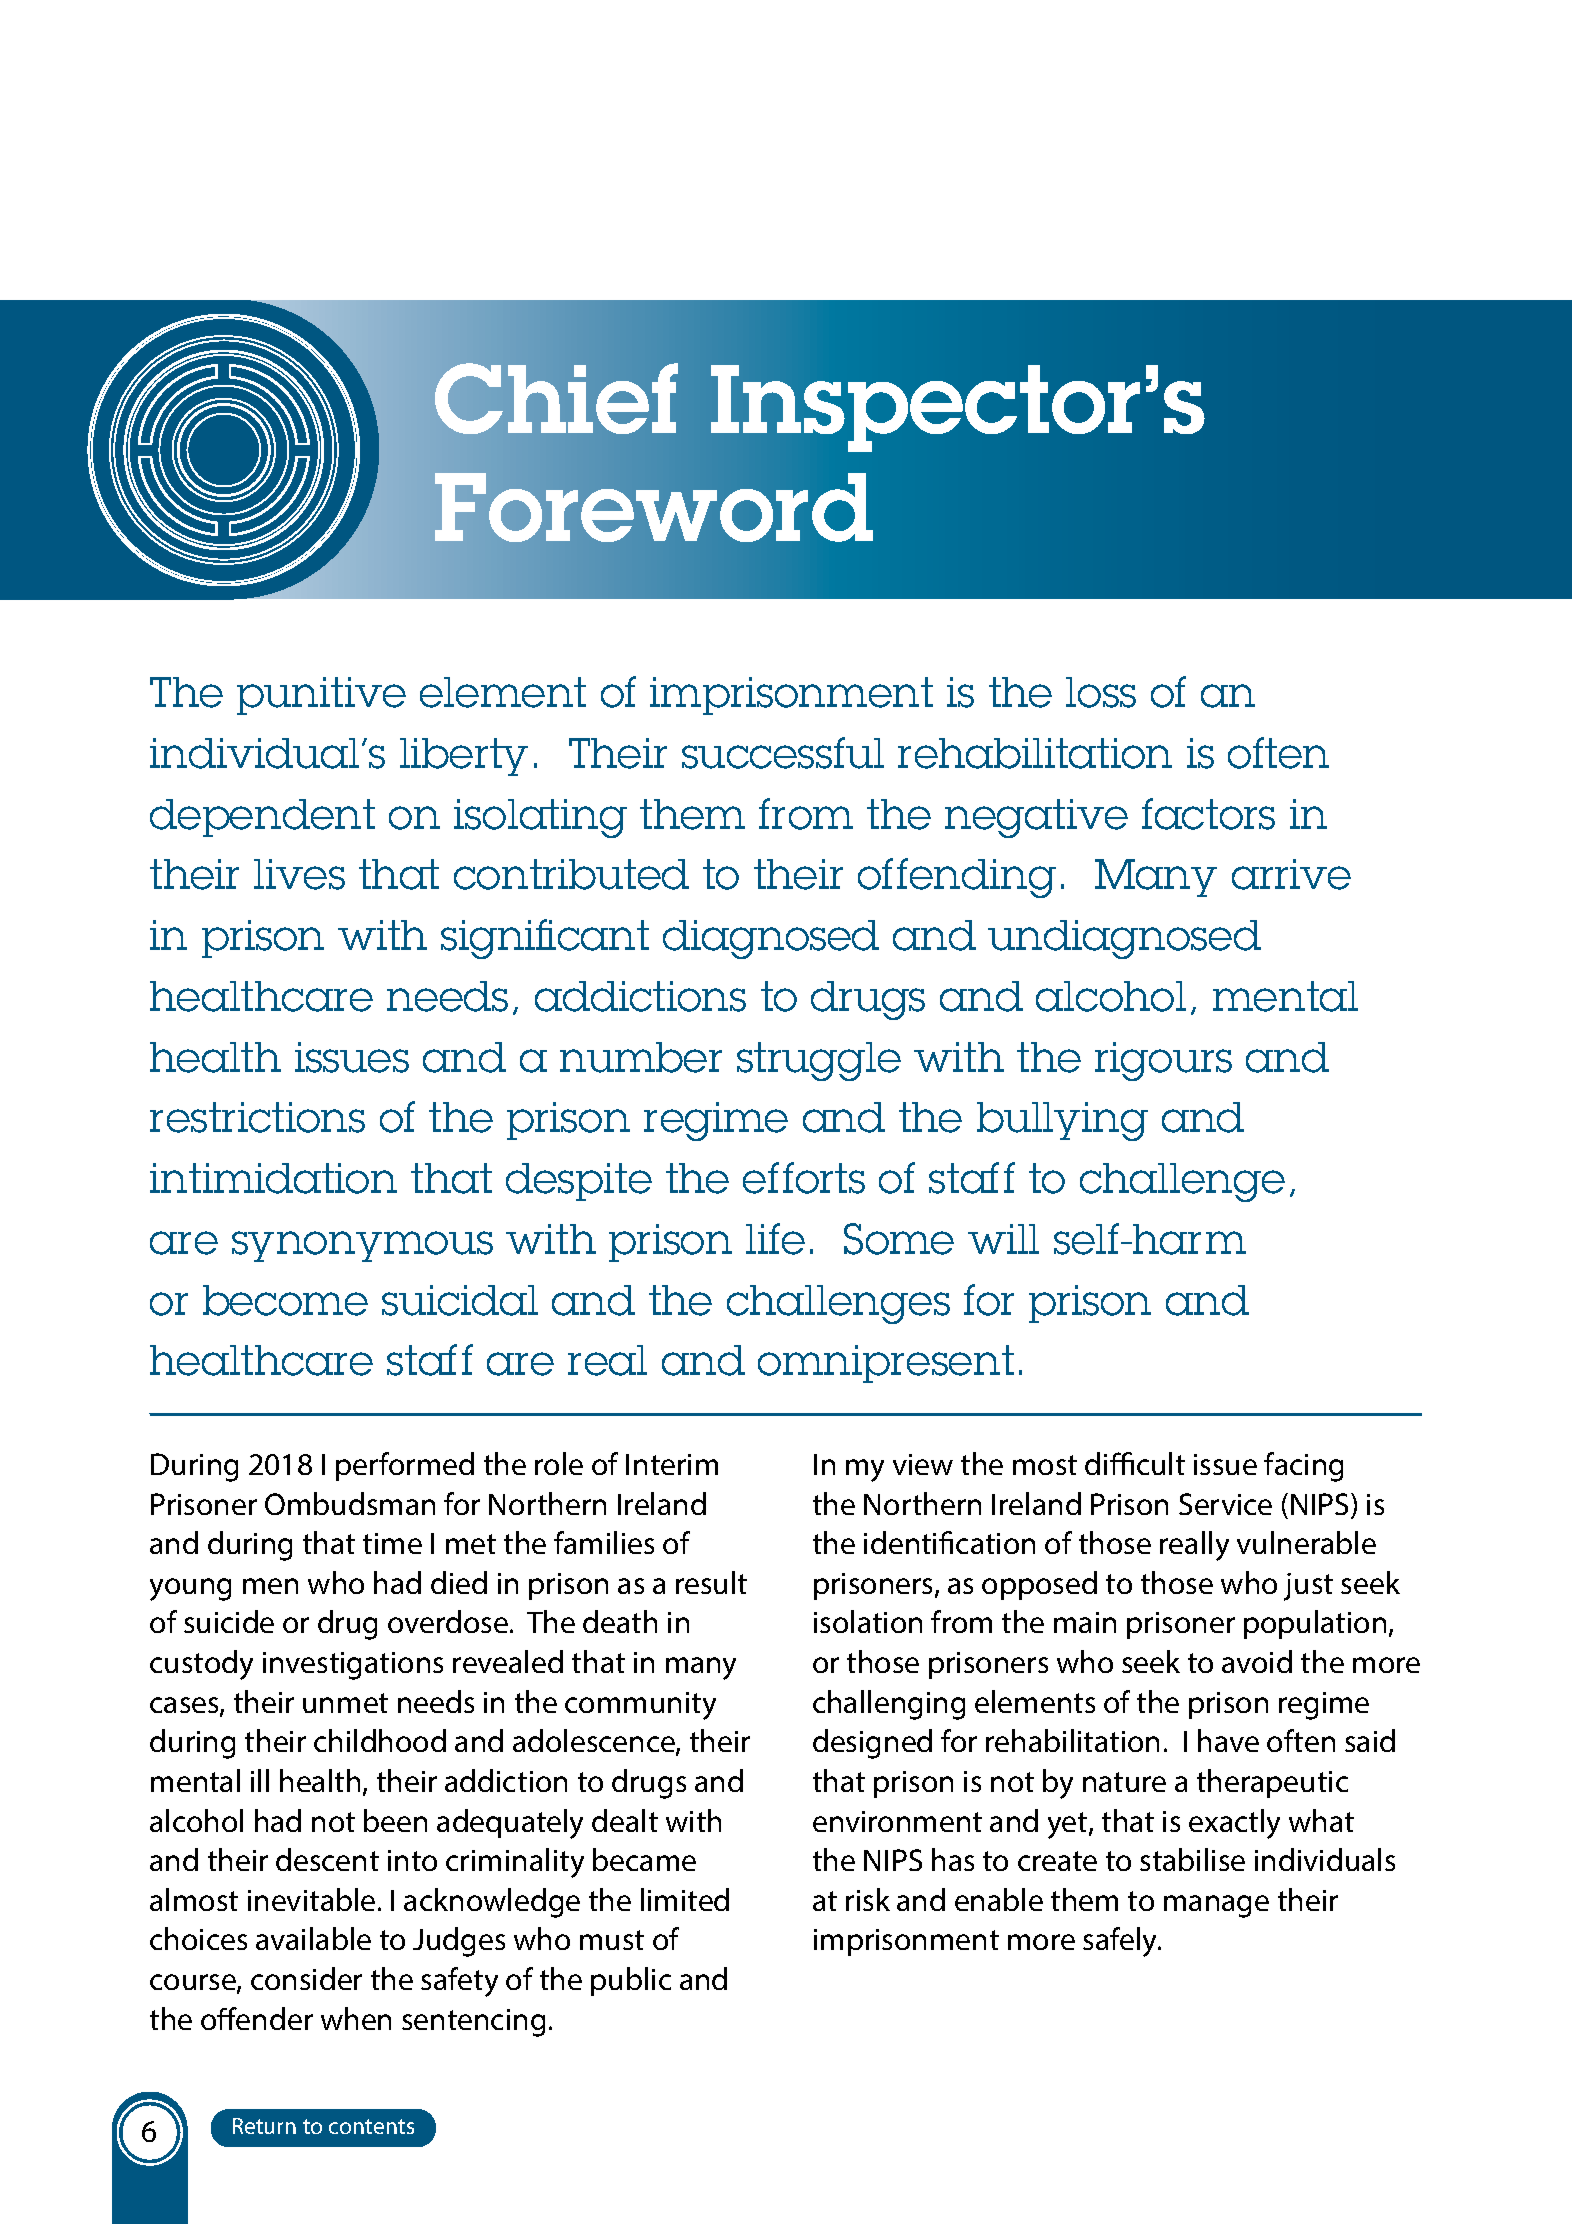 Image resolution: width=1572 pixels, height=2224 pixels. Describe the element at coordinates (1003, 1239) in the screenshot. I see `will` at that location.
